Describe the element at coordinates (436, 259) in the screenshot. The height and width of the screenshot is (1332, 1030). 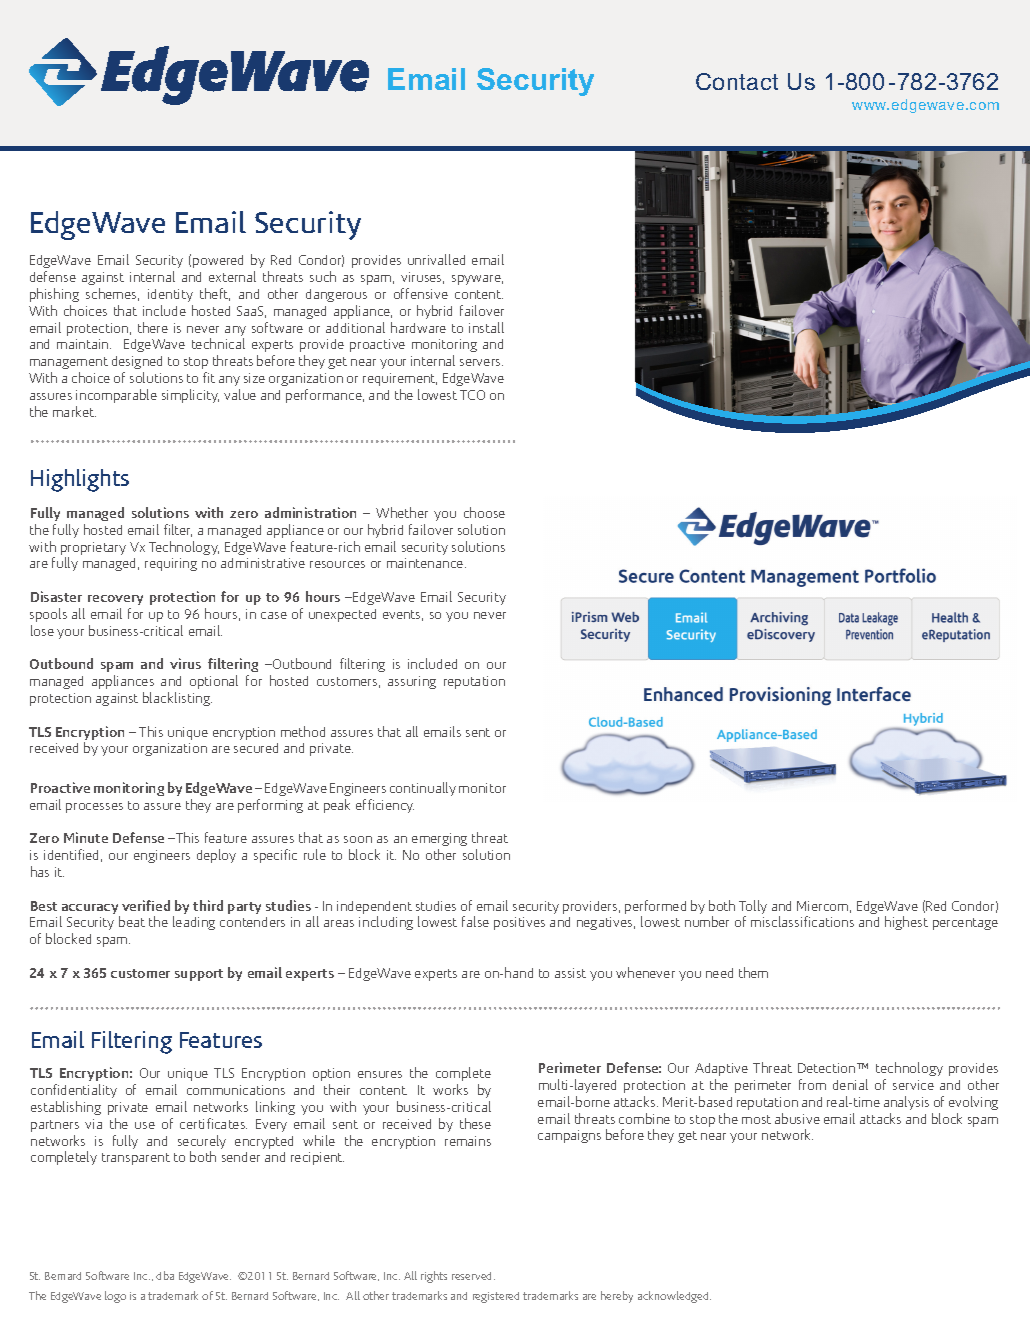
I see `unrivalled` at that location.
